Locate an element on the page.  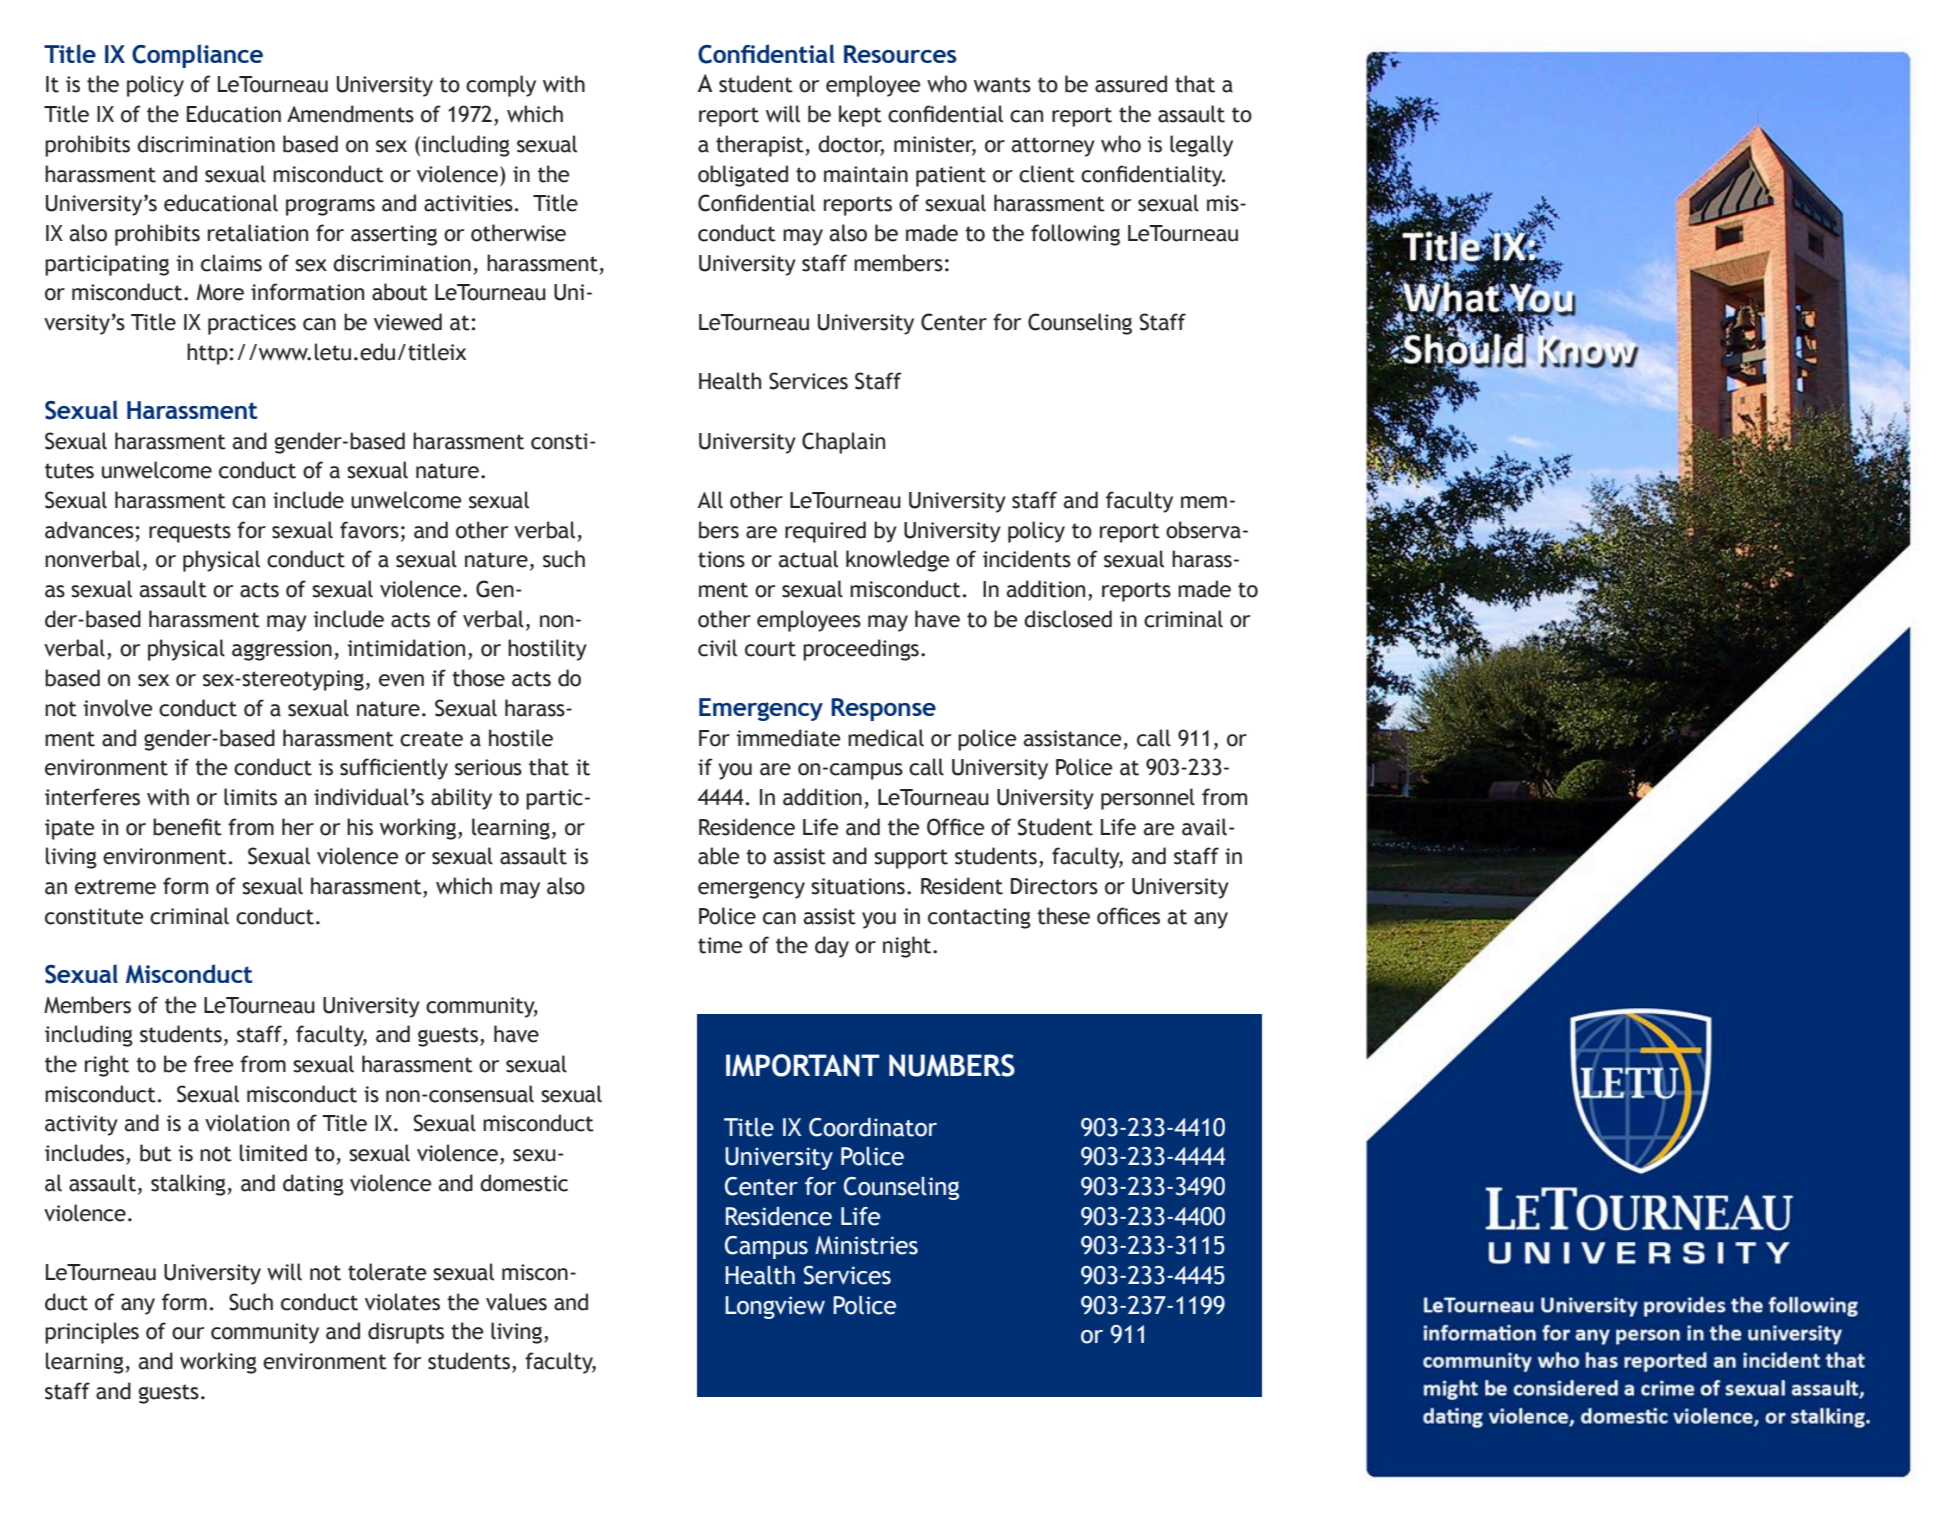
principles is located at coordinates (92, 1333).
